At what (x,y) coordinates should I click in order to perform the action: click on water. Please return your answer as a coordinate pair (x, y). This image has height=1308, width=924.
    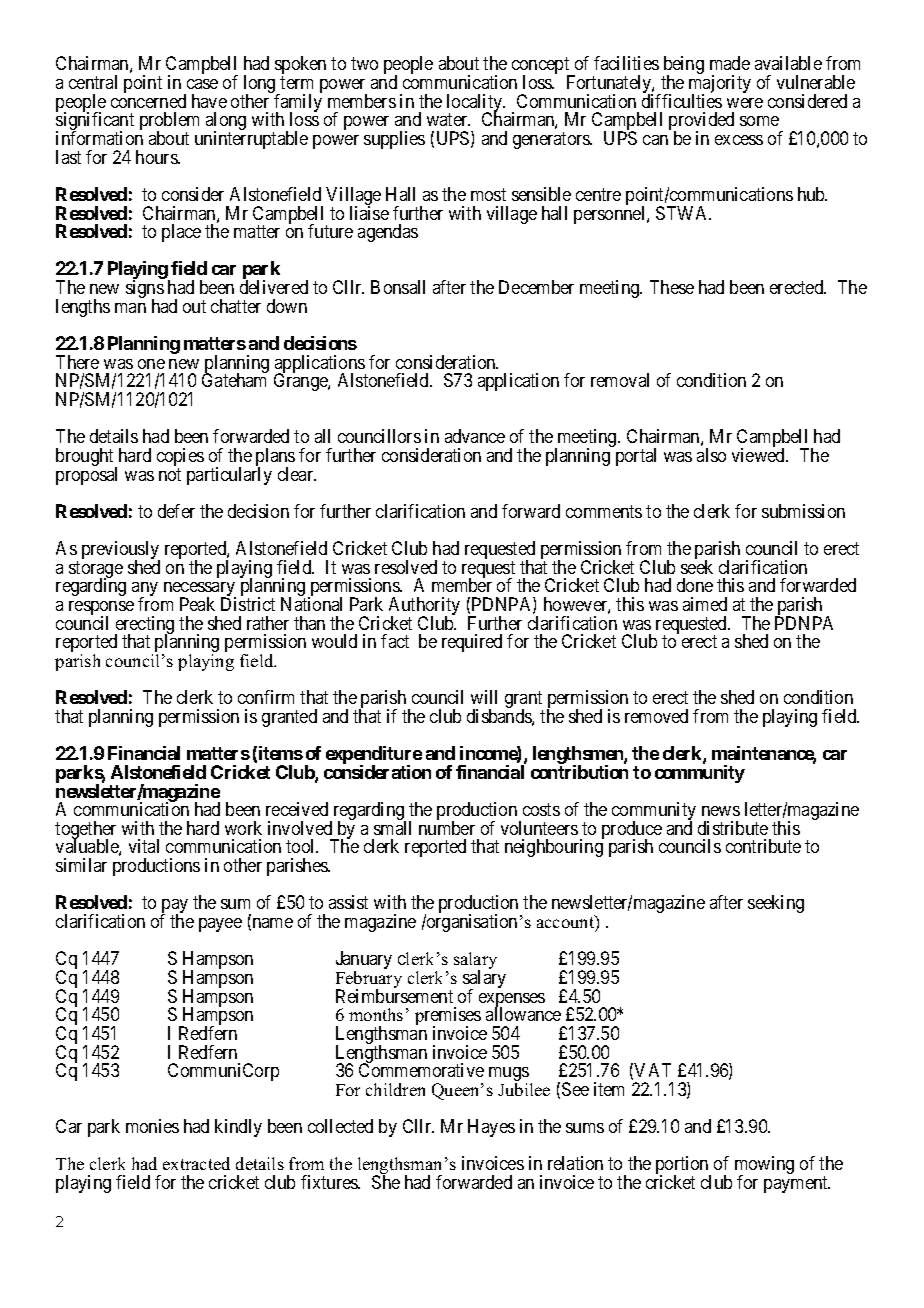
    Looking at the image, I should click on (448, 120).
